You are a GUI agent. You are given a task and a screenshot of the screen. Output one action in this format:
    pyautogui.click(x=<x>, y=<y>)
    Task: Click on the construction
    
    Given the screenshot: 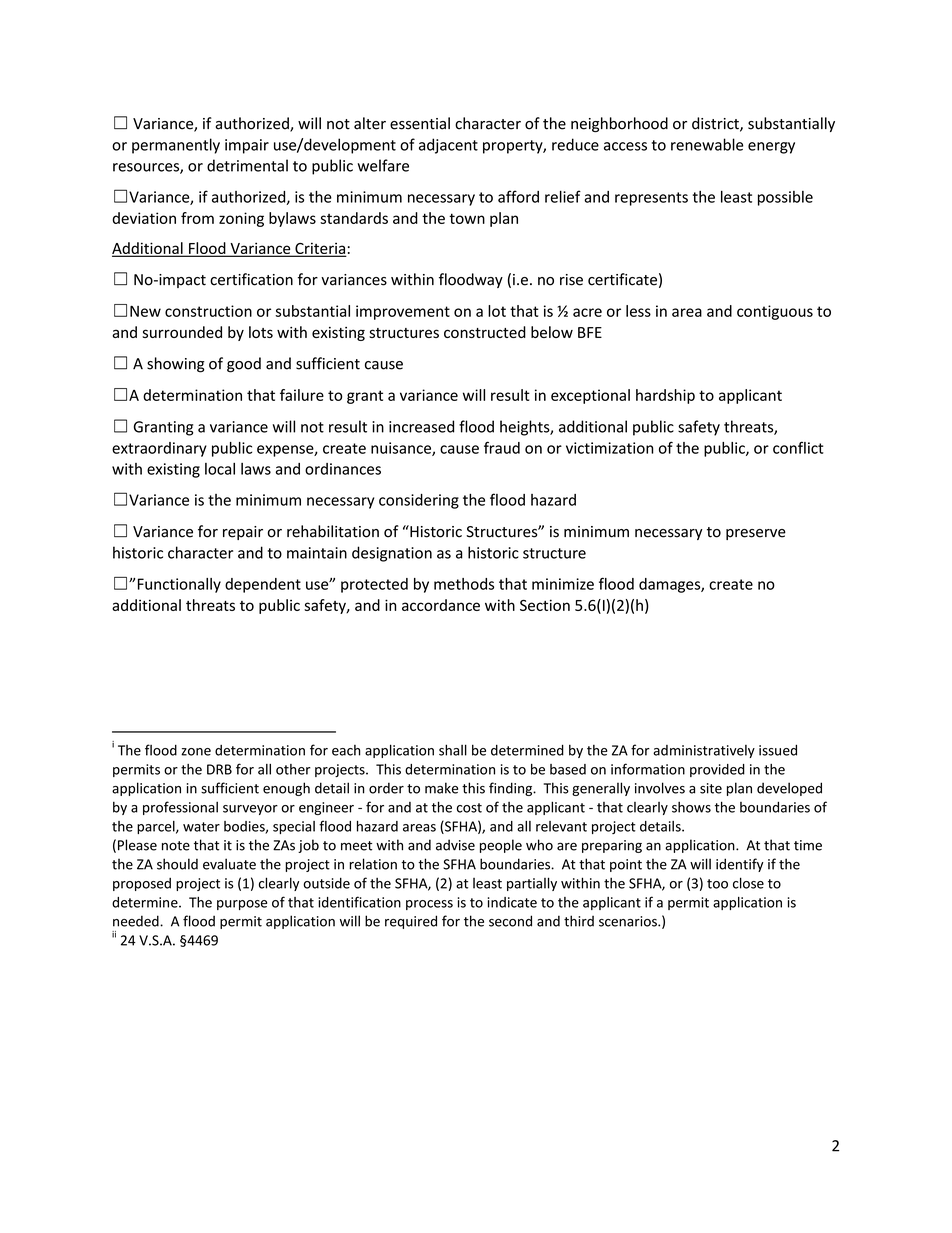 What is the action you would take?
    pyautogui.click(x=208, y=311)
